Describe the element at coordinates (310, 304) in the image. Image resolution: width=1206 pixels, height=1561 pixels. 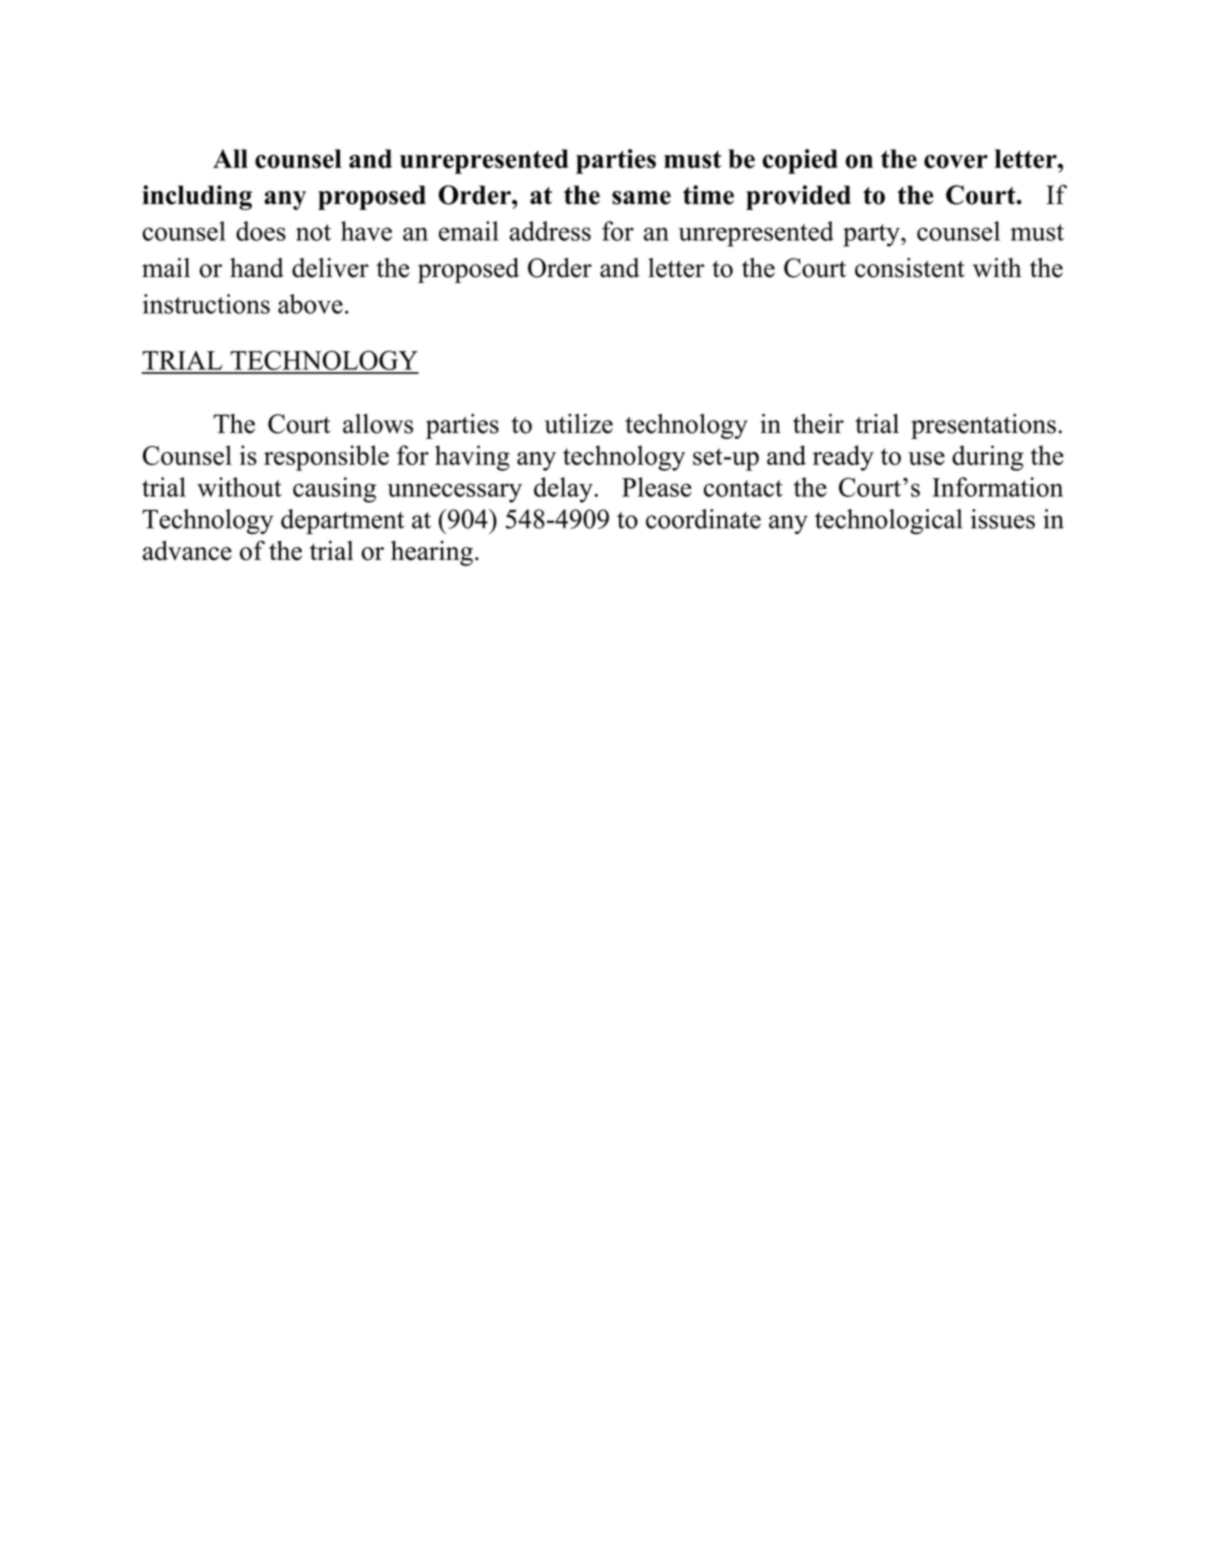
I see `above` at that location.
